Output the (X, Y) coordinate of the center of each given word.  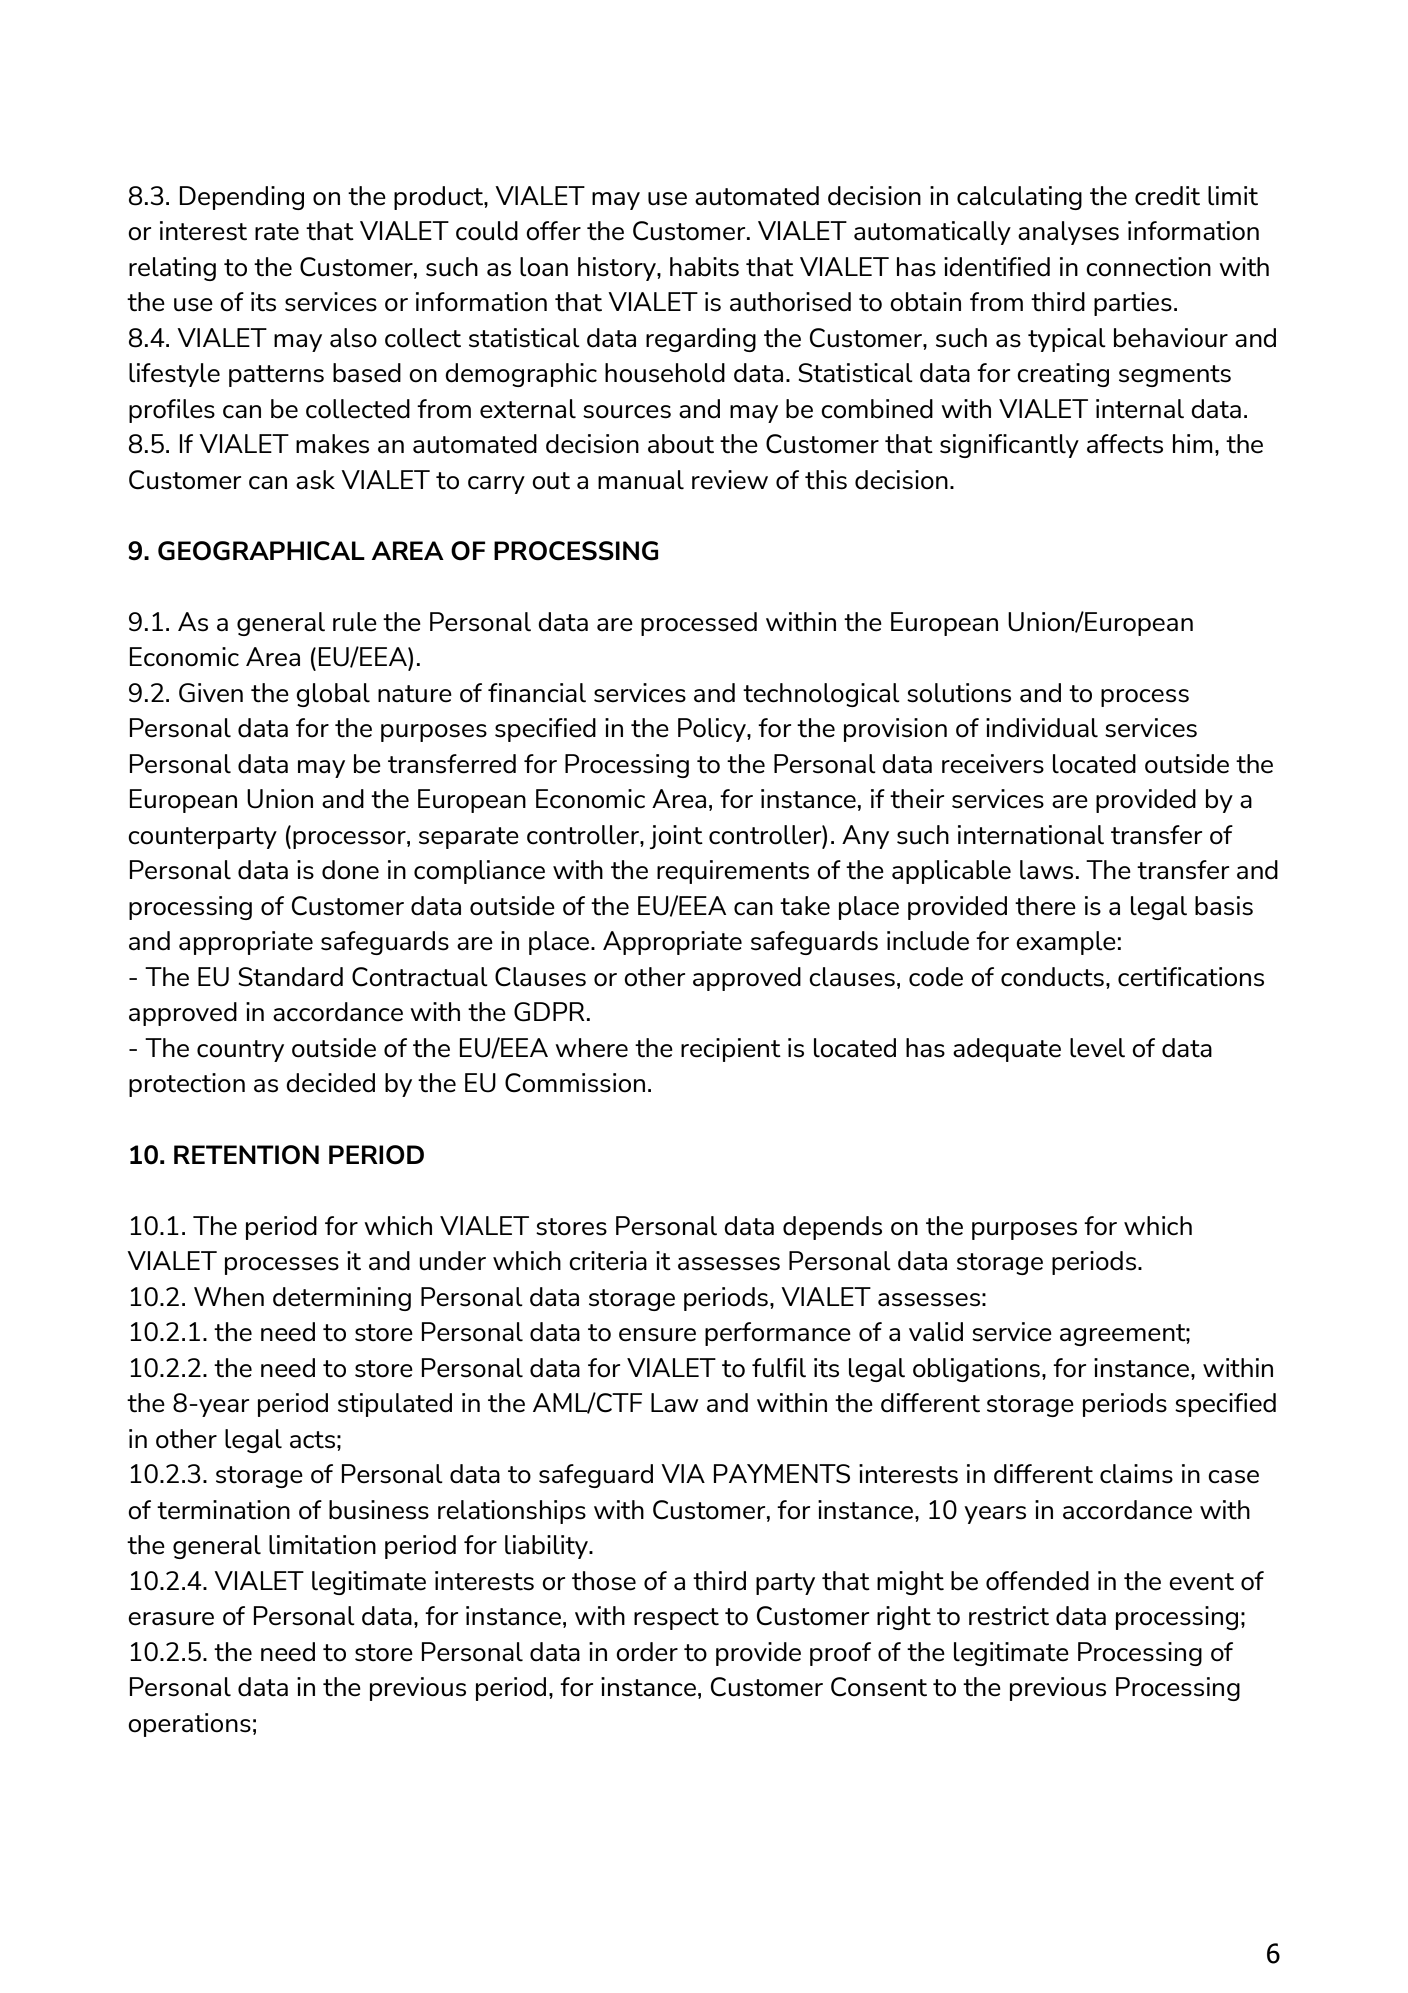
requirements (733, 872)
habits (704, 267)
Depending (241, 198)
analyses (1068, 233)
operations (189, 1725)
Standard (290, 977)
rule (355, 622)
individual (1042, 728)
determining (342, 1299)
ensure (657, 1335)
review (730, 480)
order (647, 1652)
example (1066, 943)
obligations (976, 1370)
